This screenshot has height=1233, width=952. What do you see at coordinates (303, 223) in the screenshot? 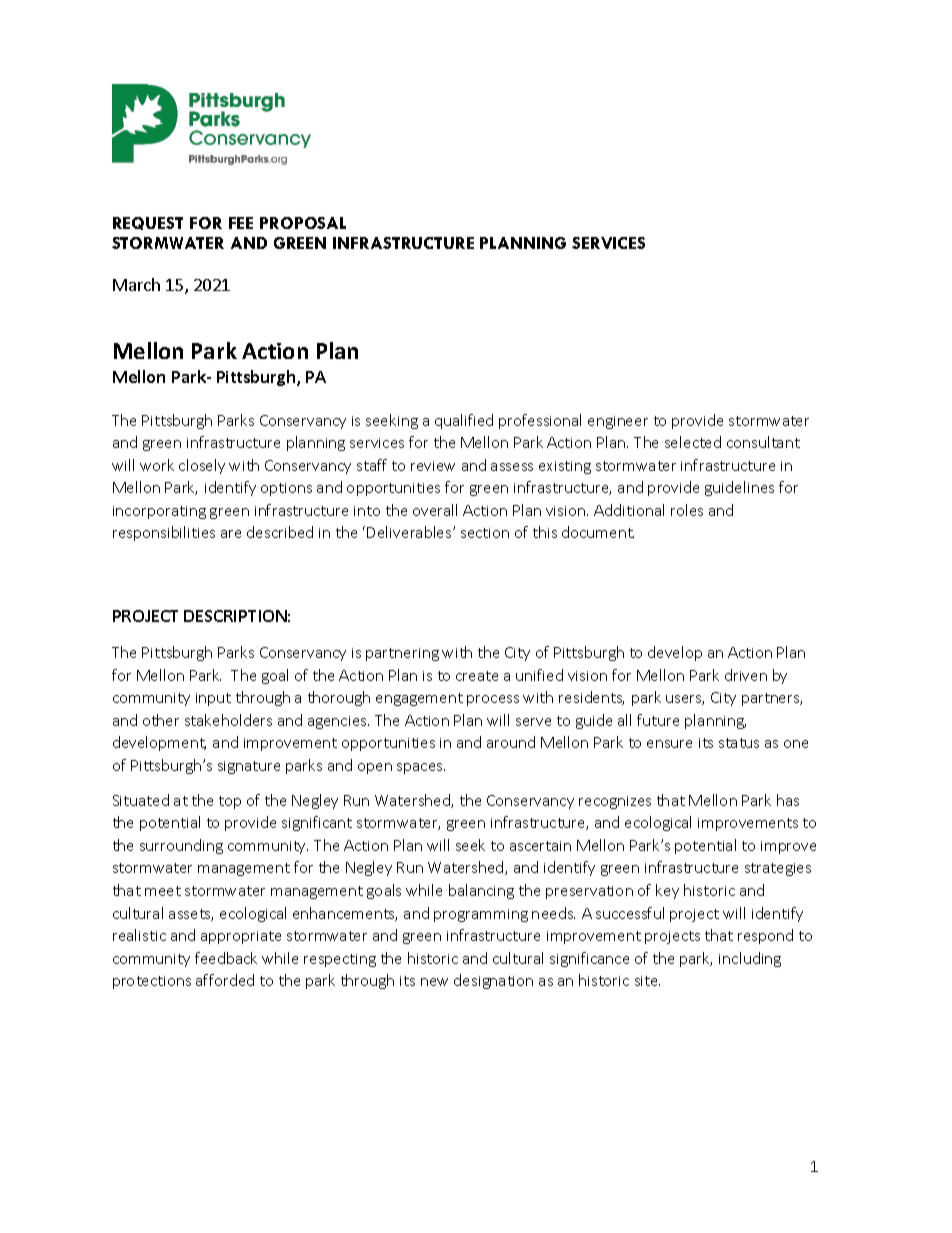
I see `PROPOSAL` at bounding box center [303, 223].
